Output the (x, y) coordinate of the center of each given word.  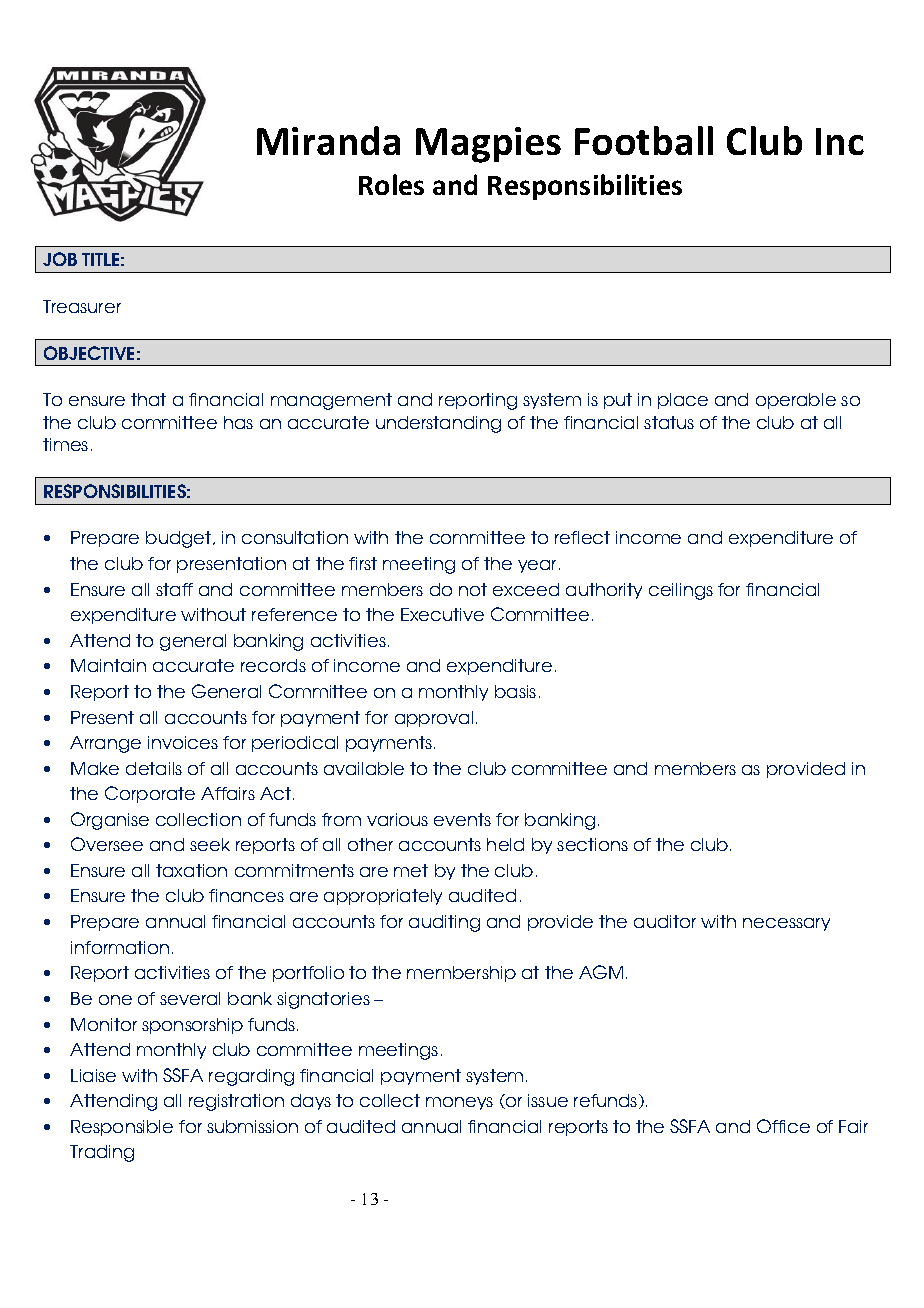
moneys (459, 1103)
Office (783, 1126)
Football (644, 140)
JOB (60, 259)
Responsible (122, 1128)
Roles (391, 184)
